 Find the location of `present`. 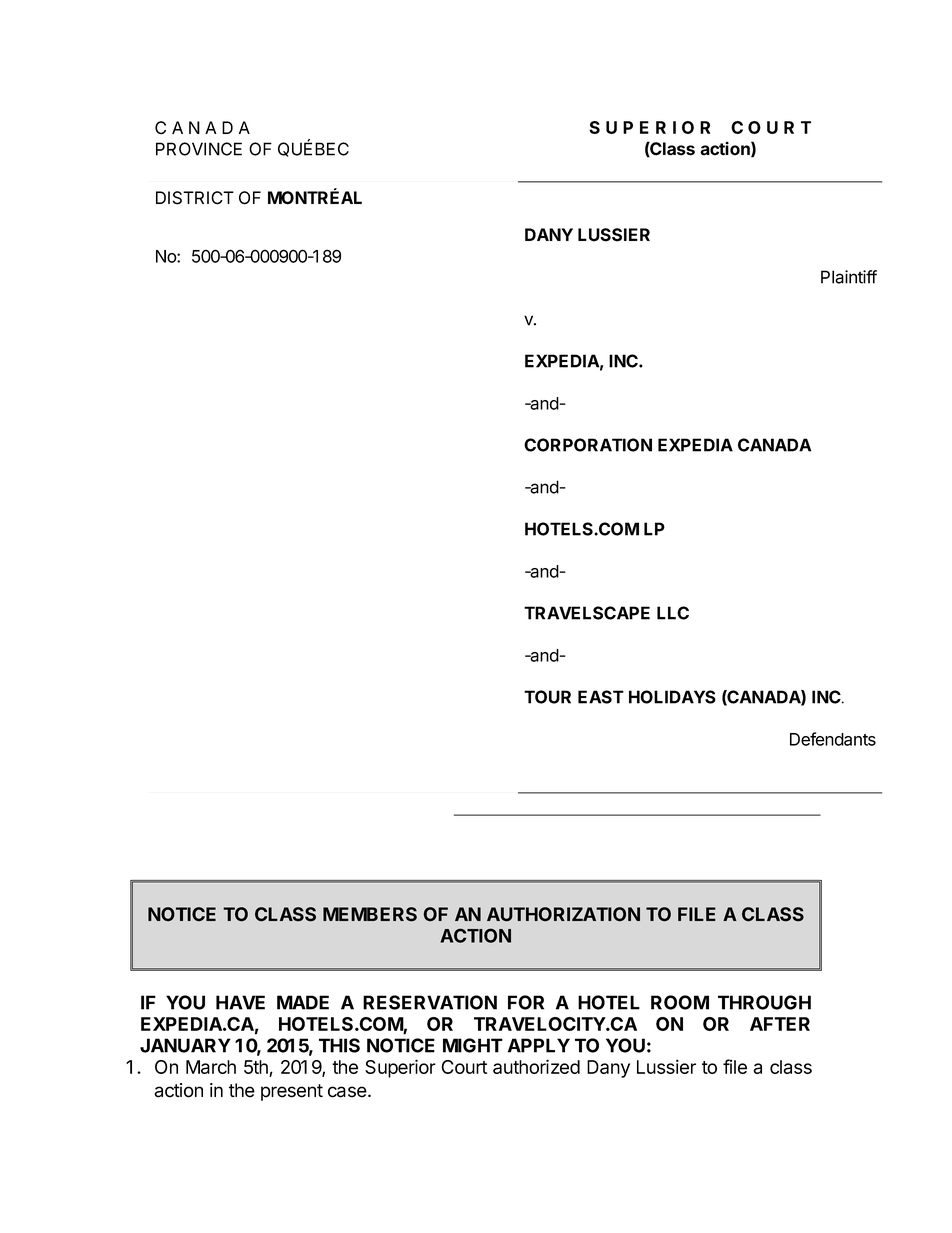

present is located at coordinates (292, 1092).
